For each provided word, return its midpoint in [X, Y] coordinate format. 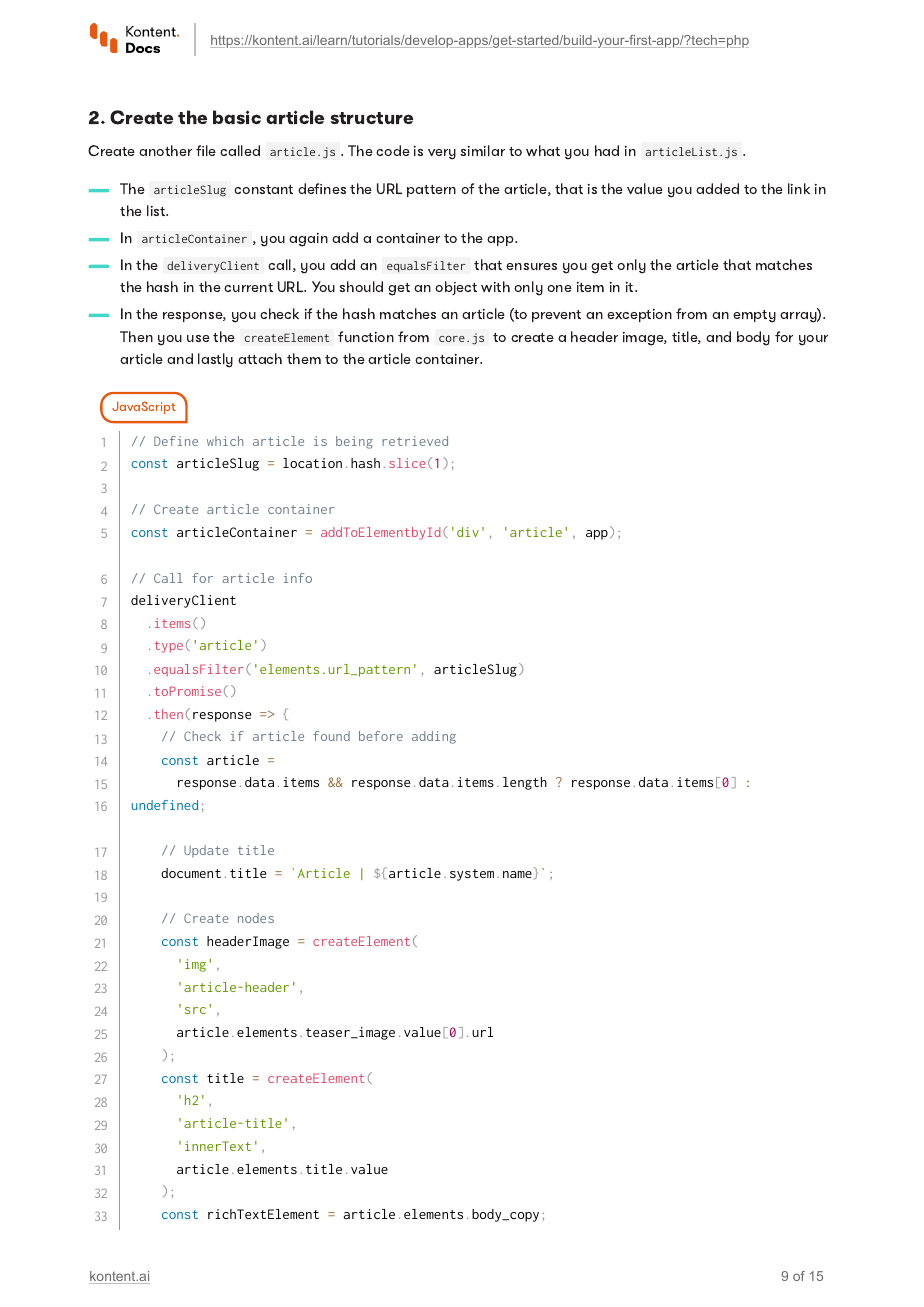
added [717, 188]
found [331, 736]
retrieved [415, 441]
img [195, 965]
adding [434, 737]
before [381, 736]
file [206, 150]
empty [754, 316]
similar [482, 150]
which [225, 441]
